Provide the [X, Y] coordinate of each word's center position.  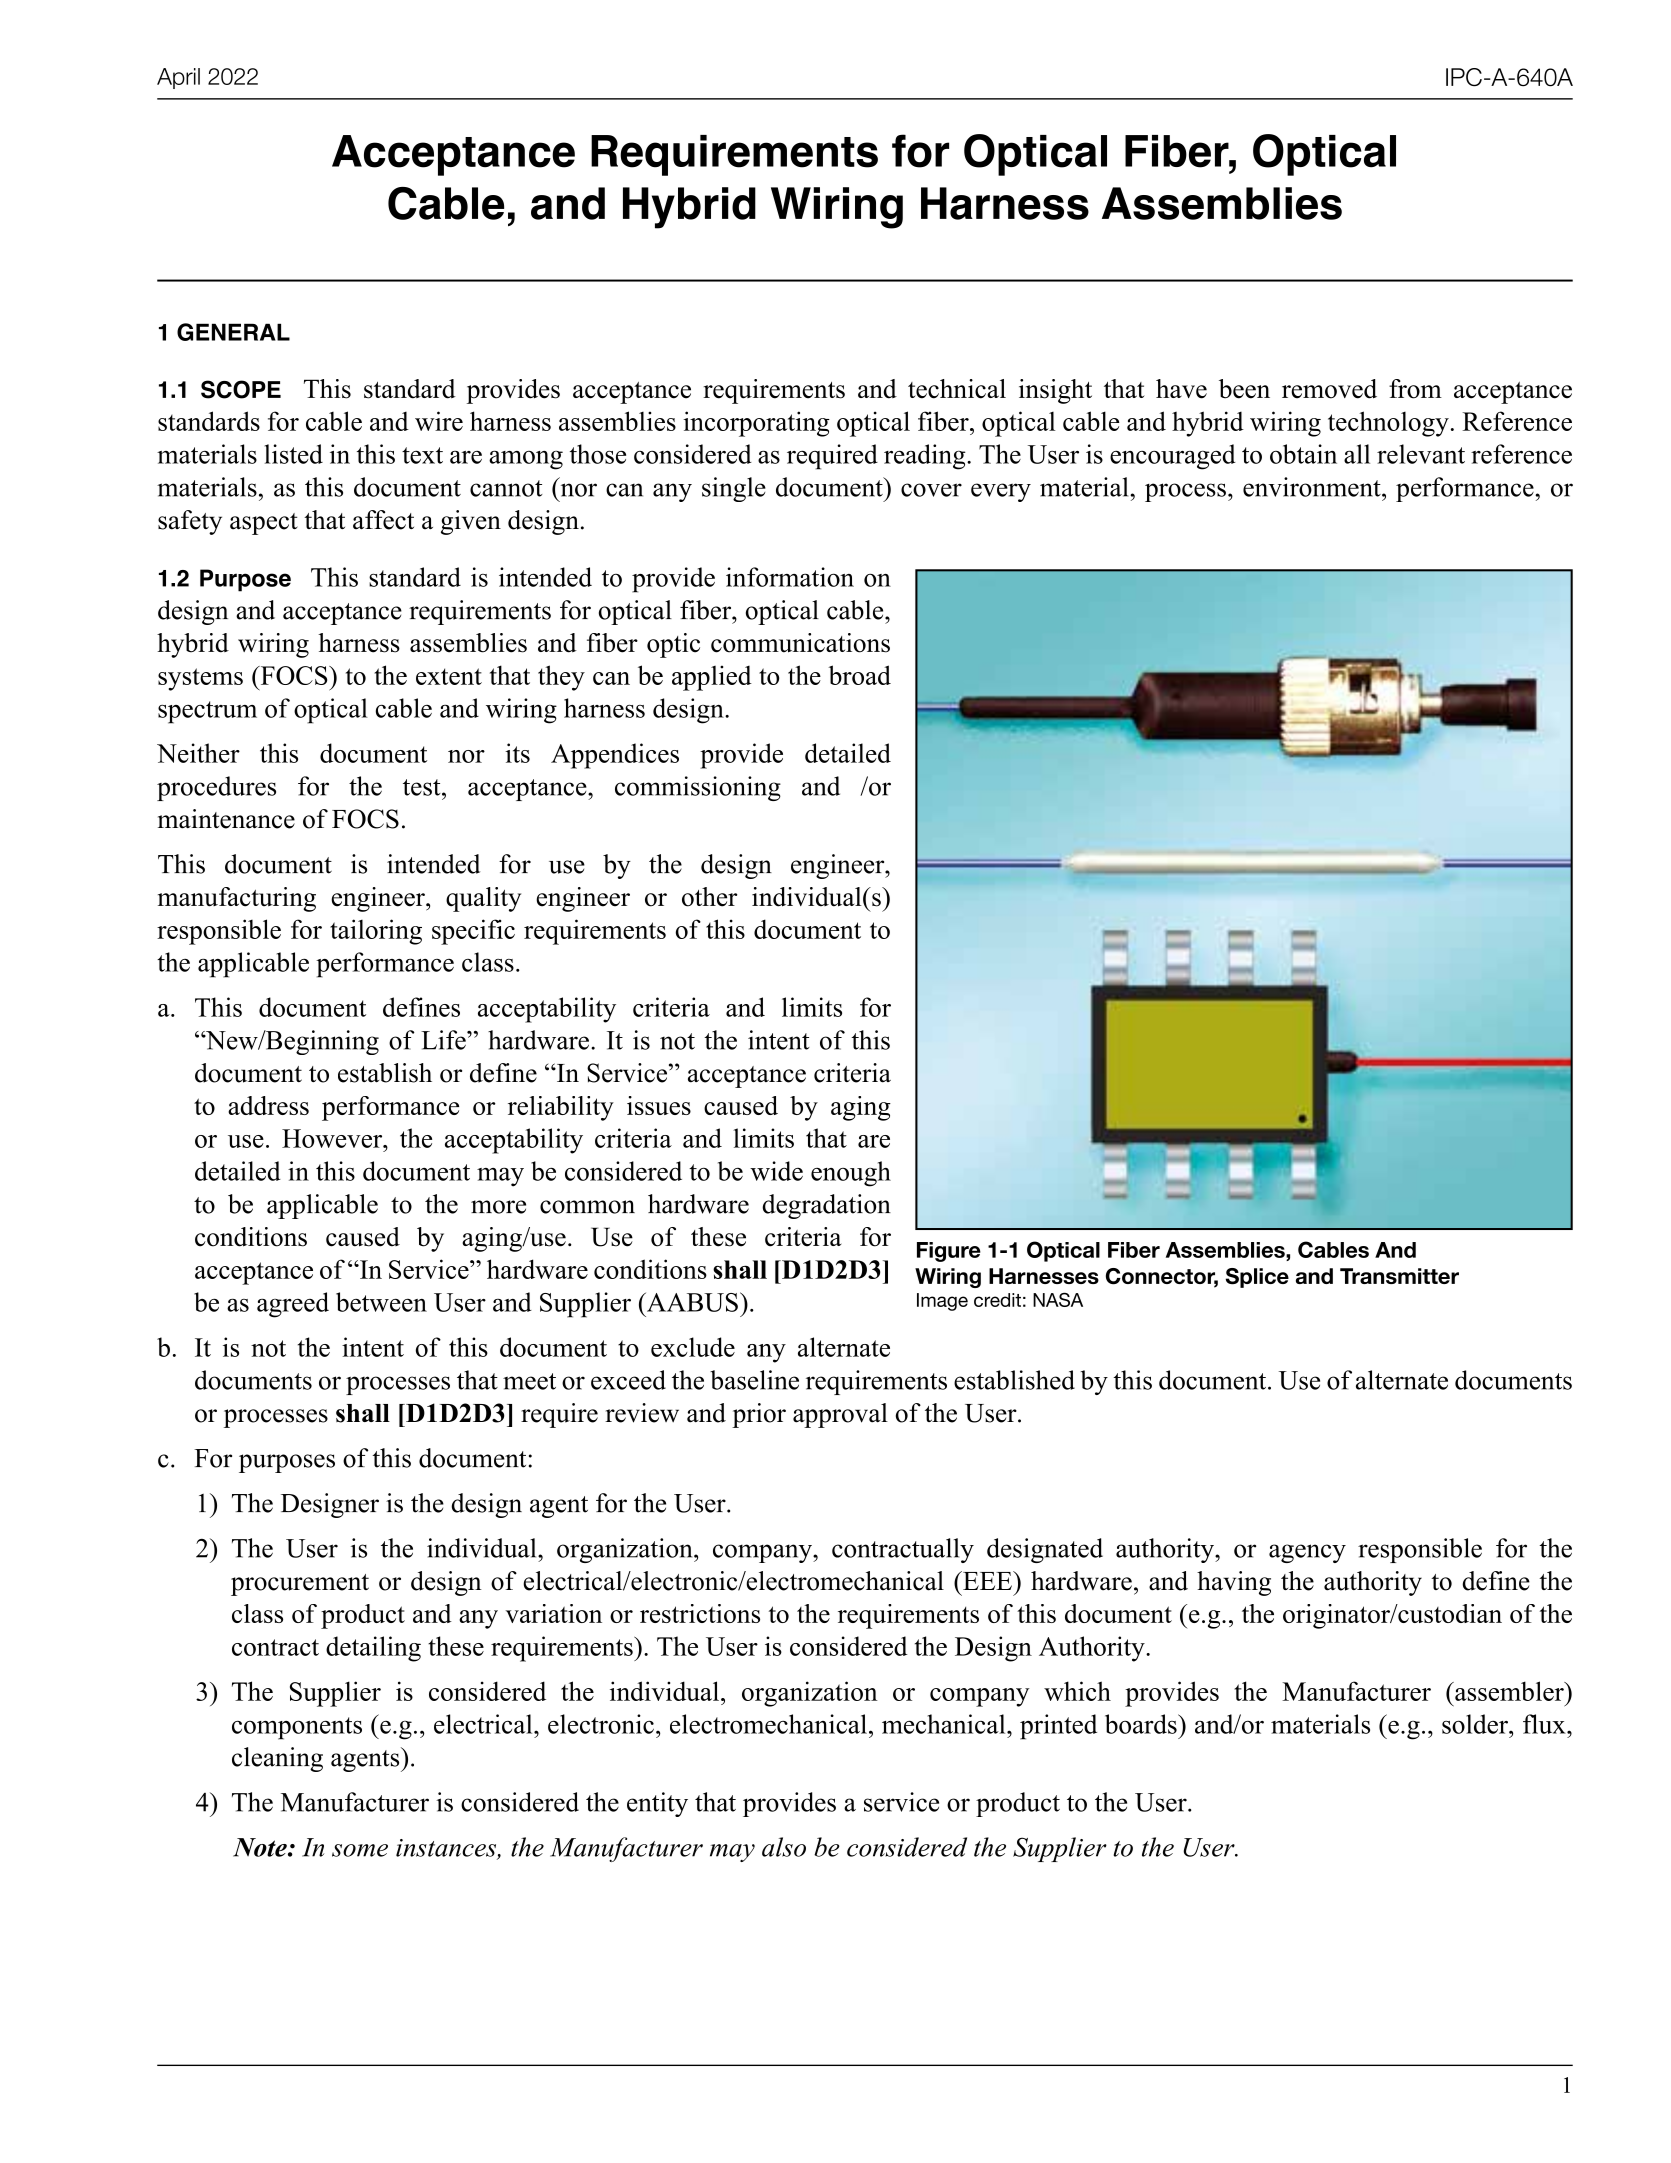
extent [449, 676]
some [360, 1850]
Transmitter [1399, 1276]
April [178, 78]
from [1415, 389]
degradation [826, 1206]
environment [1313, 487]
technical [957, 389]
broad [859, 675]
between [381, 1302]
